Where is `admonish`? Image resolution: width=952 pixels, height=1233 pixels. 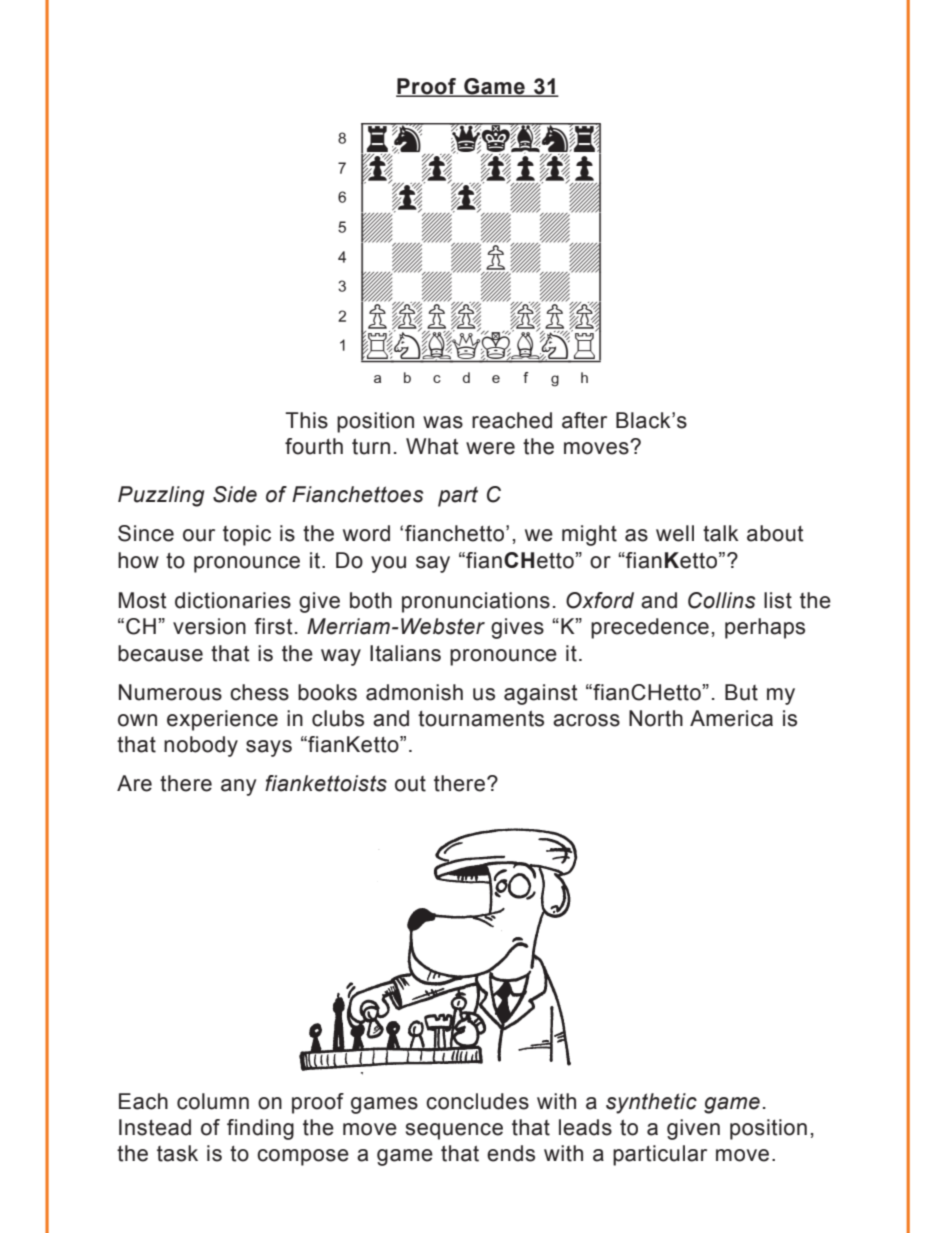 admonish is located at coordinates (414, 692).
